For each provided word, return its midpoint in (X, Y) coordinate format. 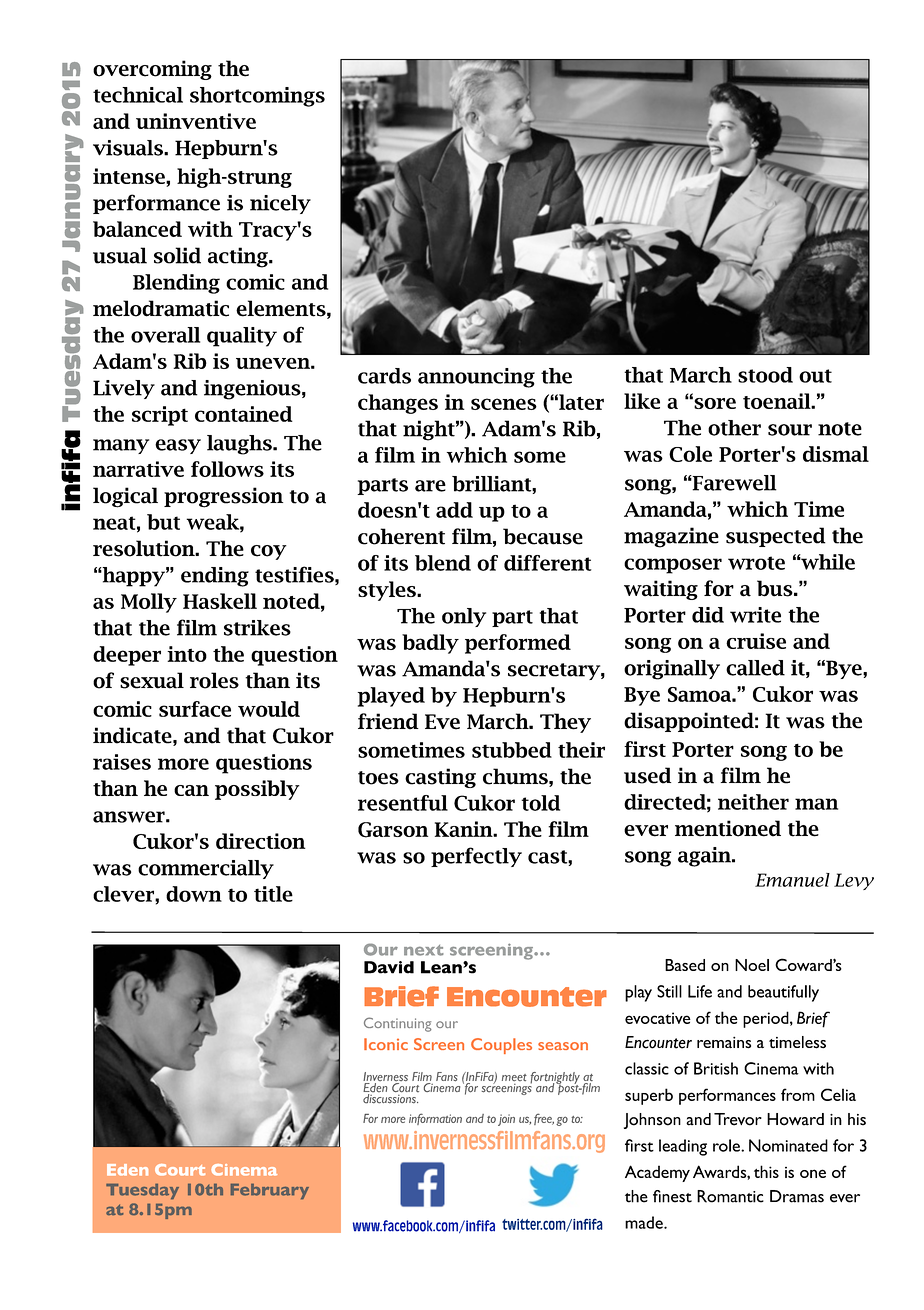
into (187, 654)
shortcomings (257, 97)
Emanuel (792, 880)
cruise (756, 641)
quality (242, 337)
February (270, 1191)
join (506, 1120)
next (424, 950)
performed (518, 644)
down (194, 894)
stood (765, 375)
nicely (280, 204)
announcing (476, 378)
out (815, 376)
